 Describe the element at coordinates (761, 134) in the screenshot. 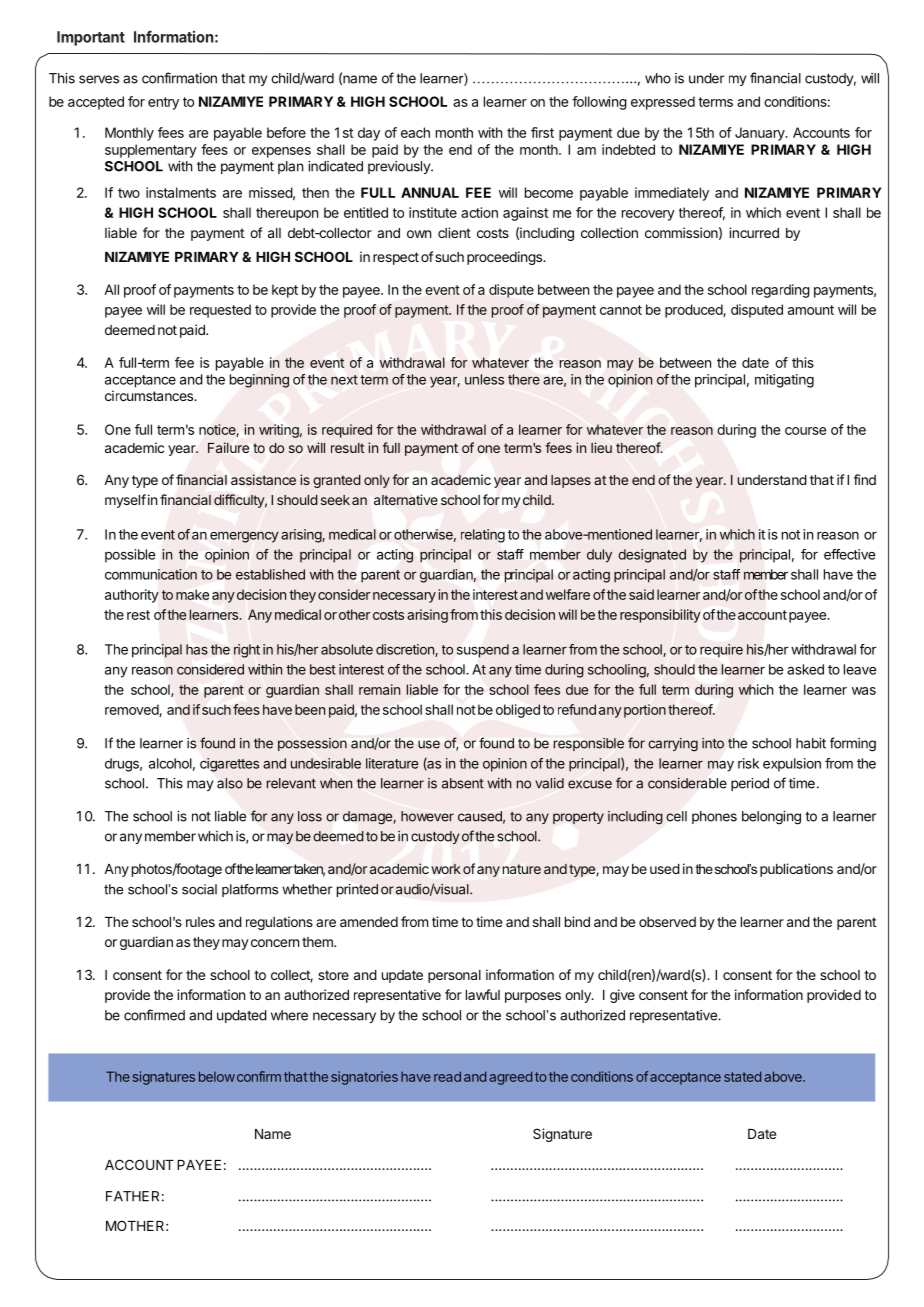

I see `January` at that location.
